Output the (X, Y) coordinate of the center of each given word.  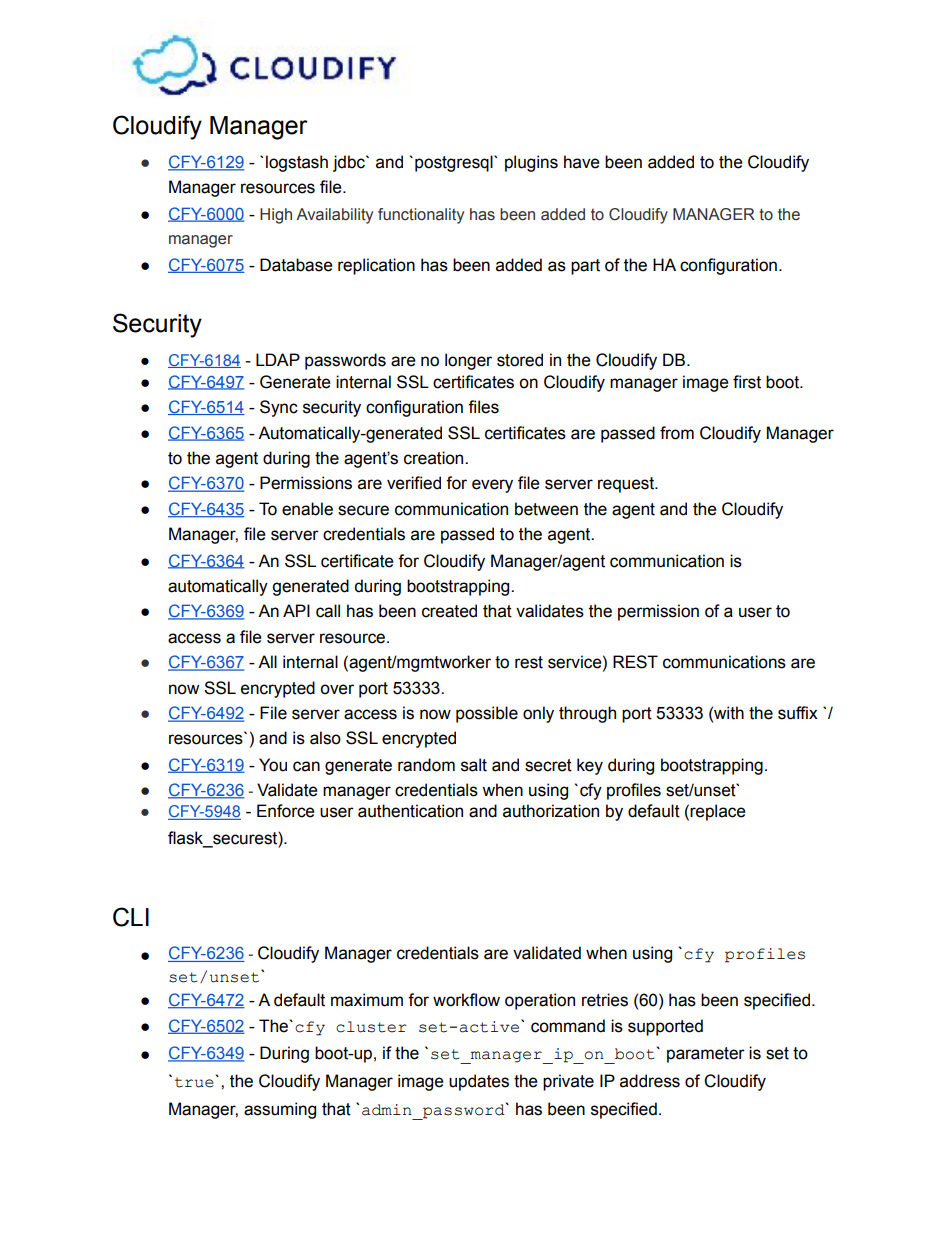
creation (435, 458)
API (296, 610)
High (276, 216)
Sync (279, 408)
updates (479, 1082)
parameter (706, 1055)
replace (718, 812)
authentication (410, 811)
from (677, 433)
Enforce (286, 811)
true (194, 1082)
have (582, 162)
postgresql (455, 163)
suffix (798, 713)
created (449, 611)
